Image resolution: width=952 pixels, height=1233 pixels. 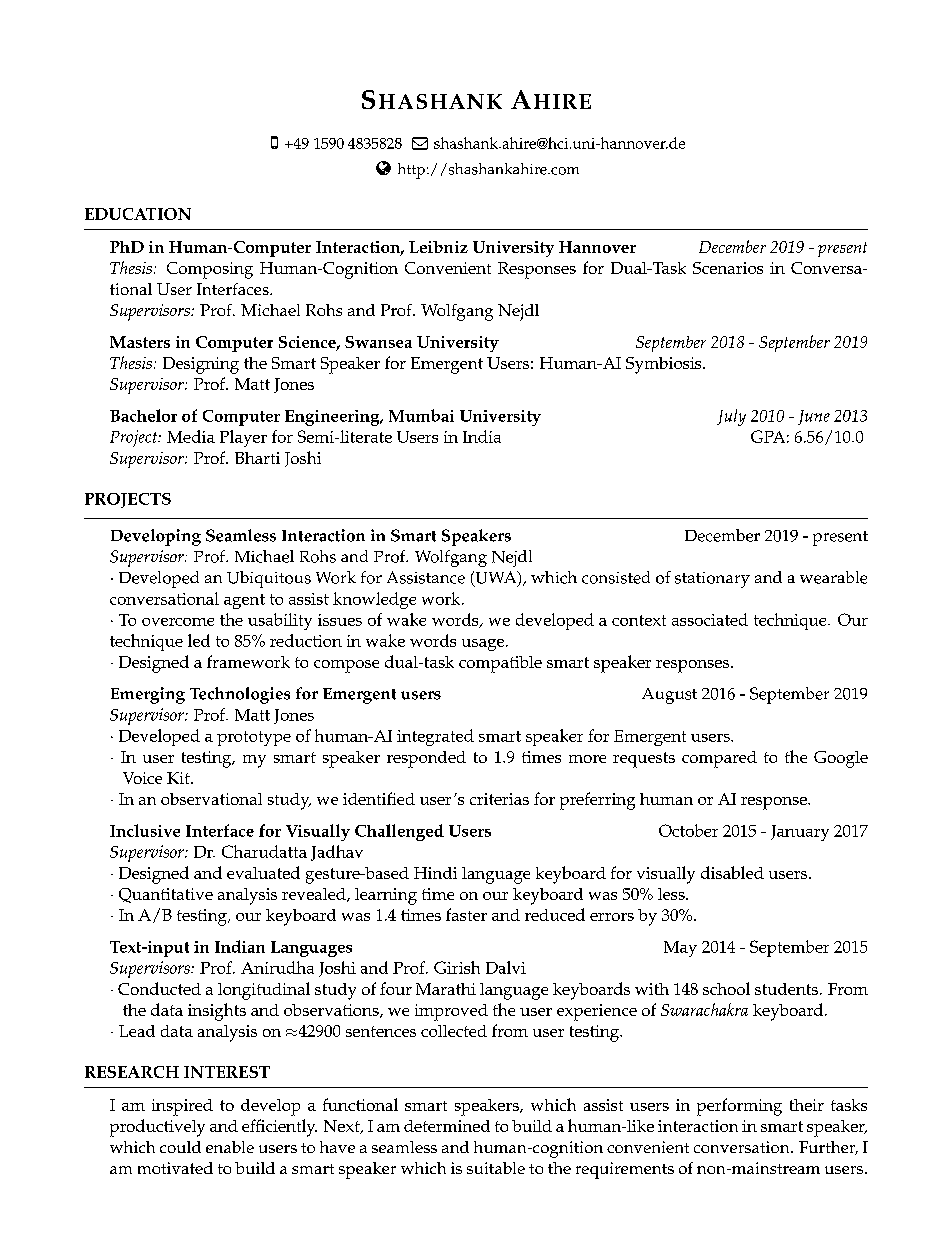 What do you see at coordinates (728, 268) in the document?
I see `Scenarios` at bounding box center [728, 268].
